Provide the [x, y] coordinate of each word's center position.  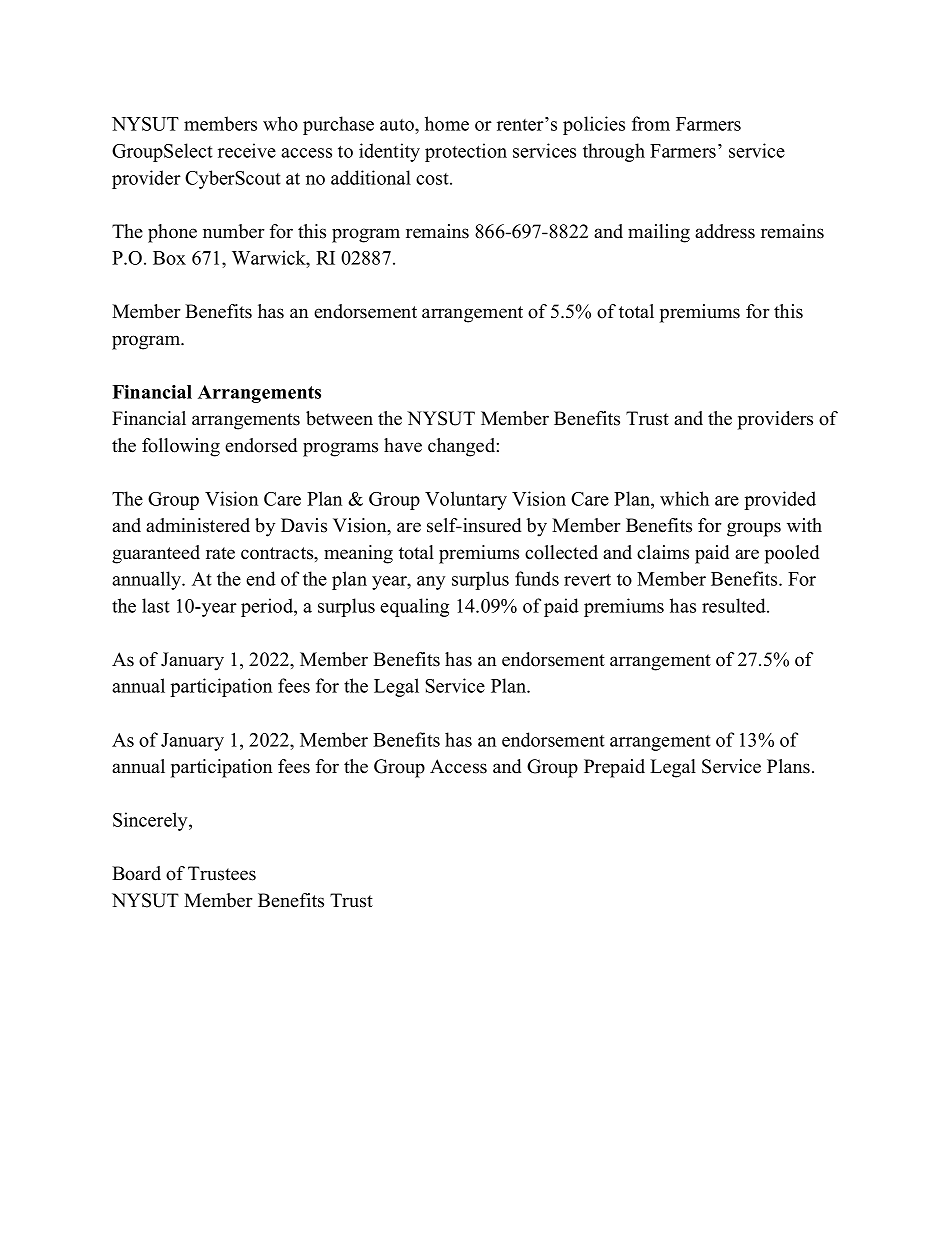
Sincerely [151, 821]
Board [136, 873]
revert [587, 580]
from [651, 123]
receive [247, 150]
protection [466, 152]
